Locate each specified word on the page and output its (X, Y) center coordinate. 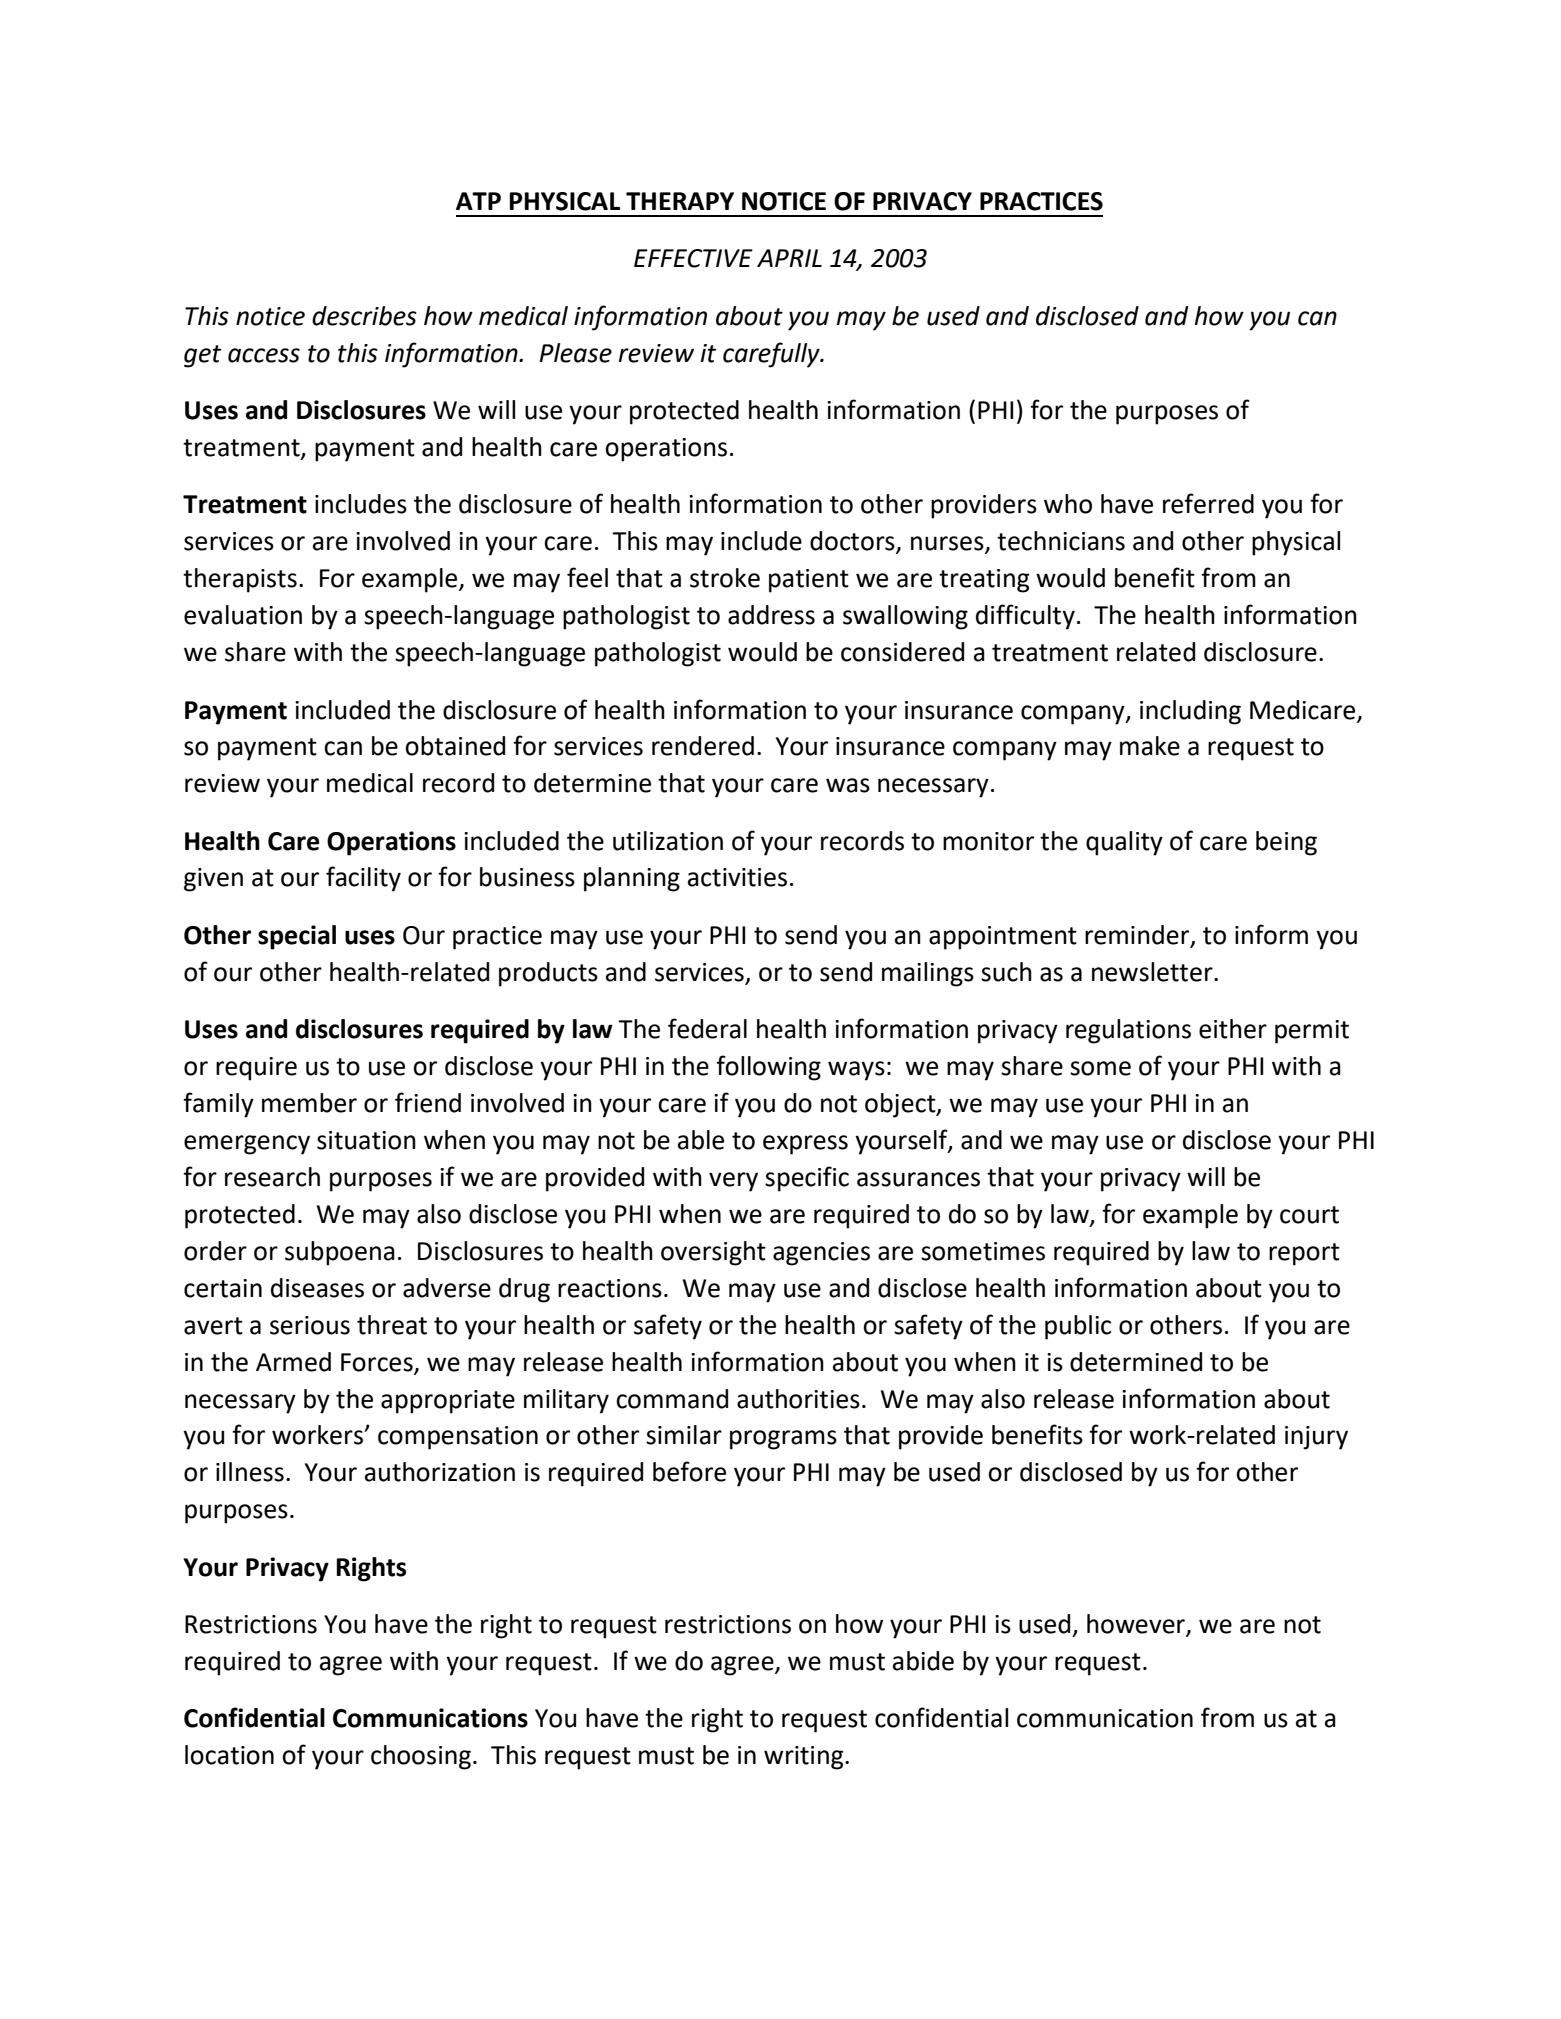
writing (805, 1758)
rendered (703, 746)
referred (1208, 503)
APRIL (789, 258)
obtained (455, 746)
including (1190, 712)
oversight (713, 1253)
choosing (421, 1757)
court (1309, 1215)
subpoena (340, 1253)
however (1137, 1625)
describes (364, 316)
